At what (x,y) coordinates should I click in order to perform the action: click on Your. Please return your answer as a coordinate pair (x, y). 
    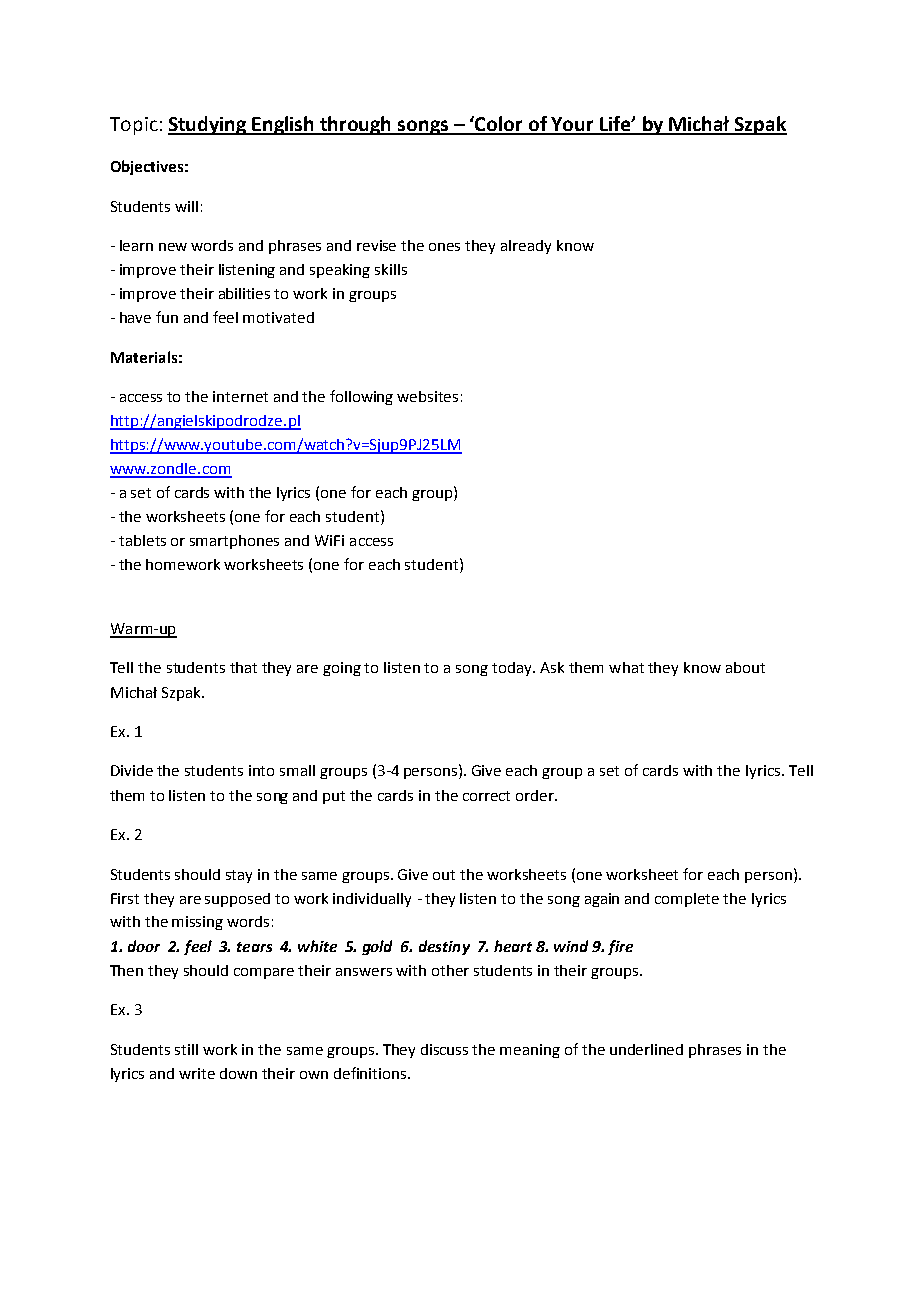
    Looking at the image, I should click on (572, 125).
